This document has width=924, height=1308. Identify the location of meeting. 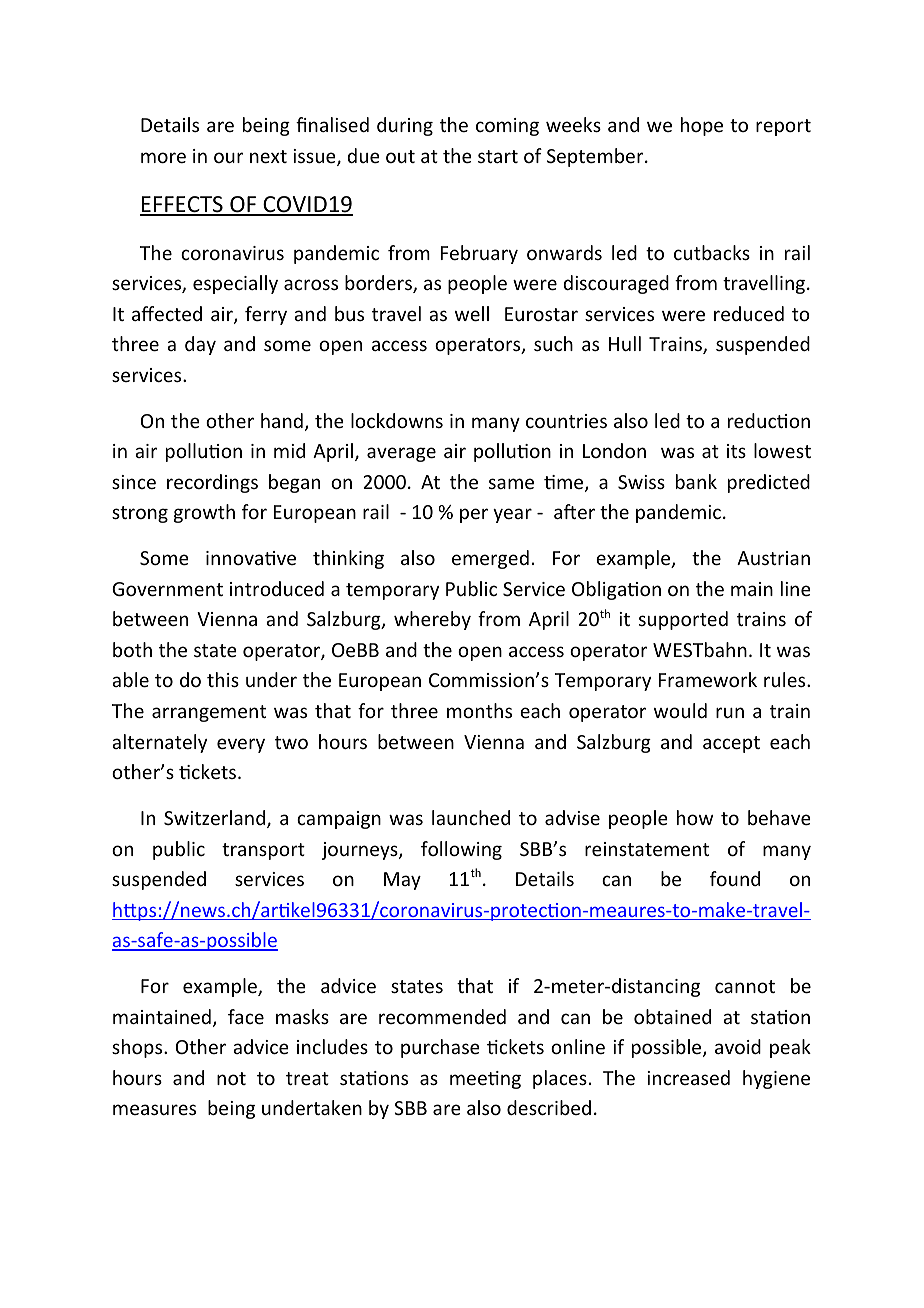
(485, 1080).
